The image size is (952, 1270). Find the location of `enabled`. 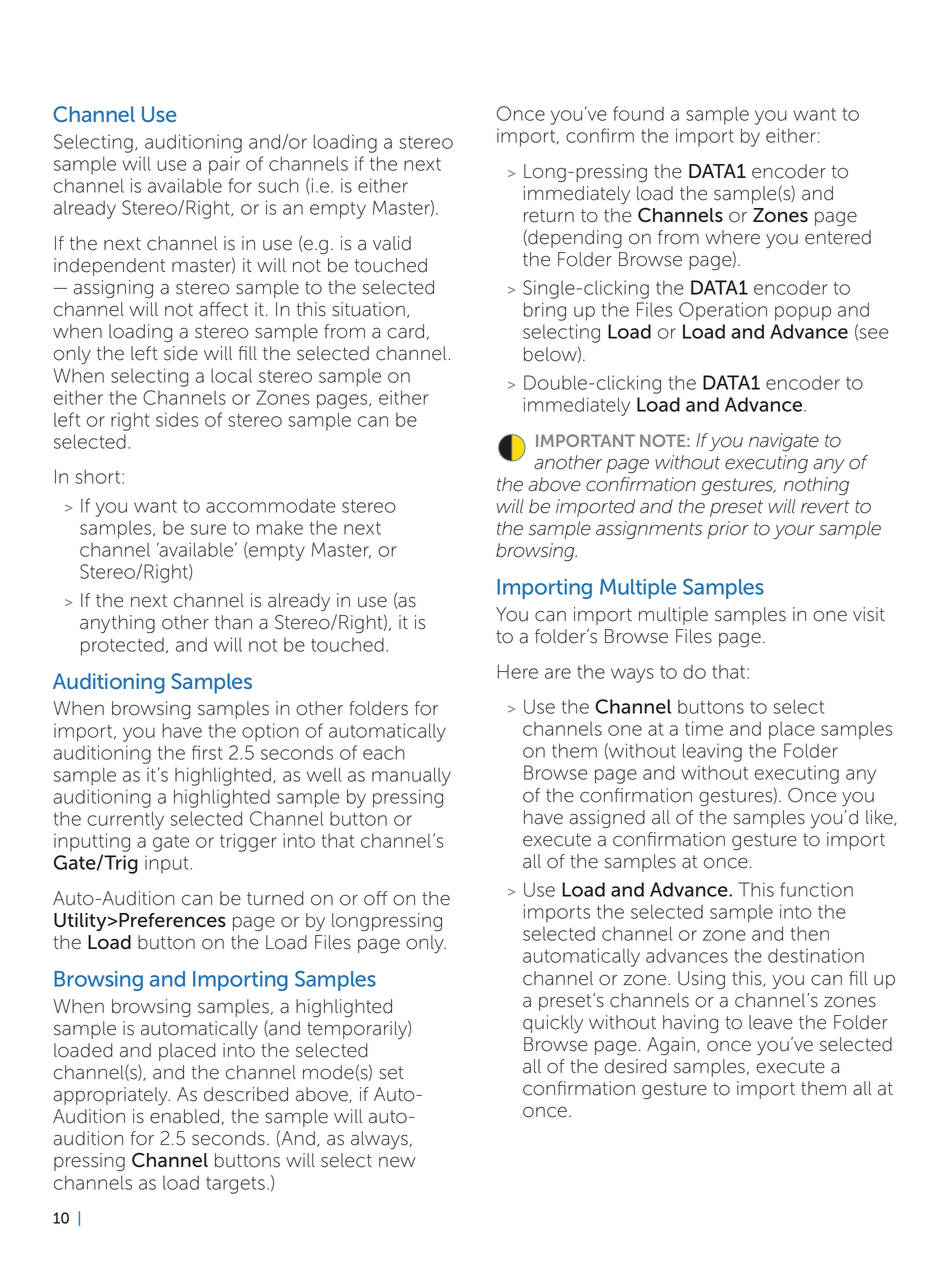

enabled is located at coordinates (186, 1117).
